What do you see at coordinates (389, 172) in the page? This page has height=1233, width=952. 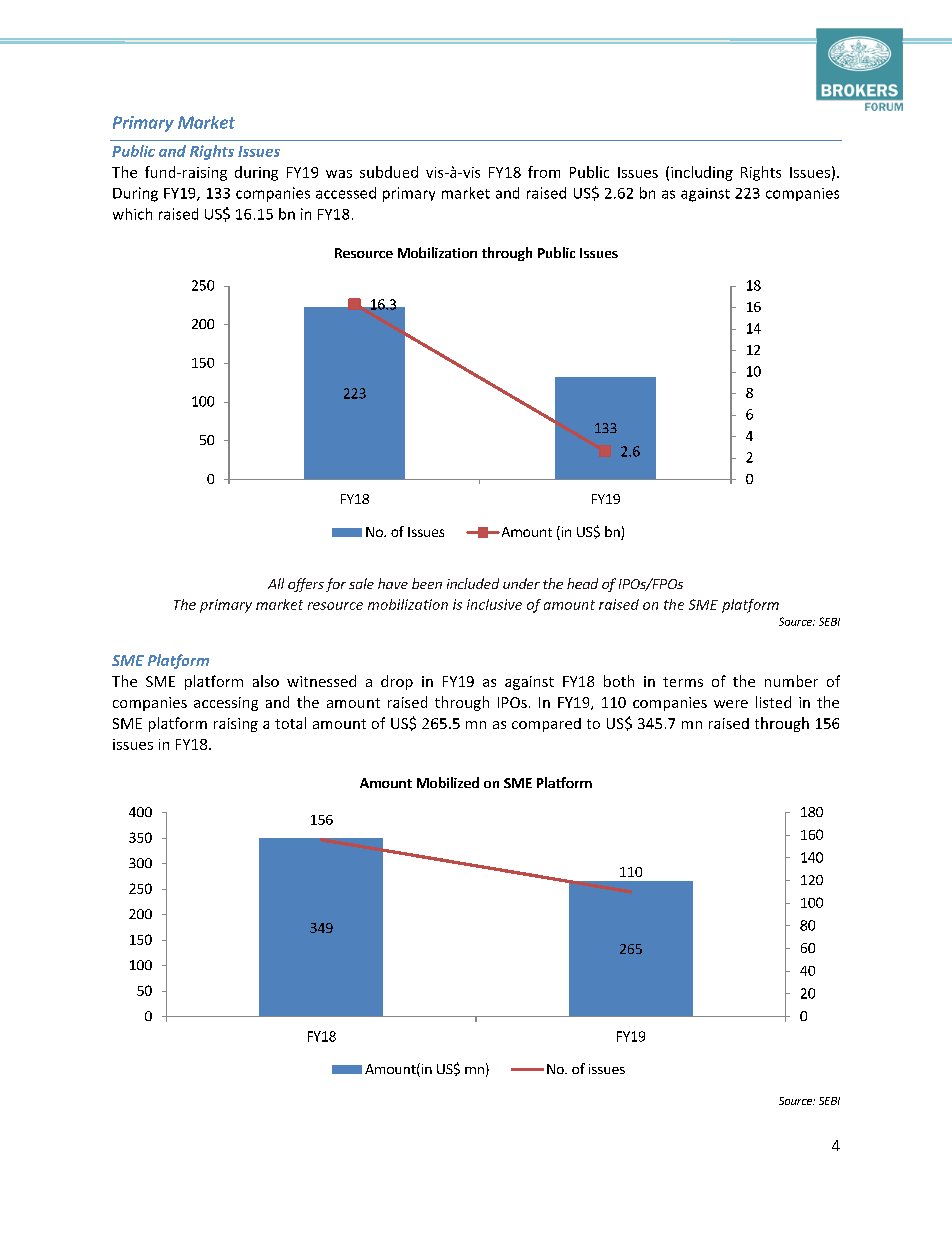 I see `subdued` at bounding box center [389, 172].
